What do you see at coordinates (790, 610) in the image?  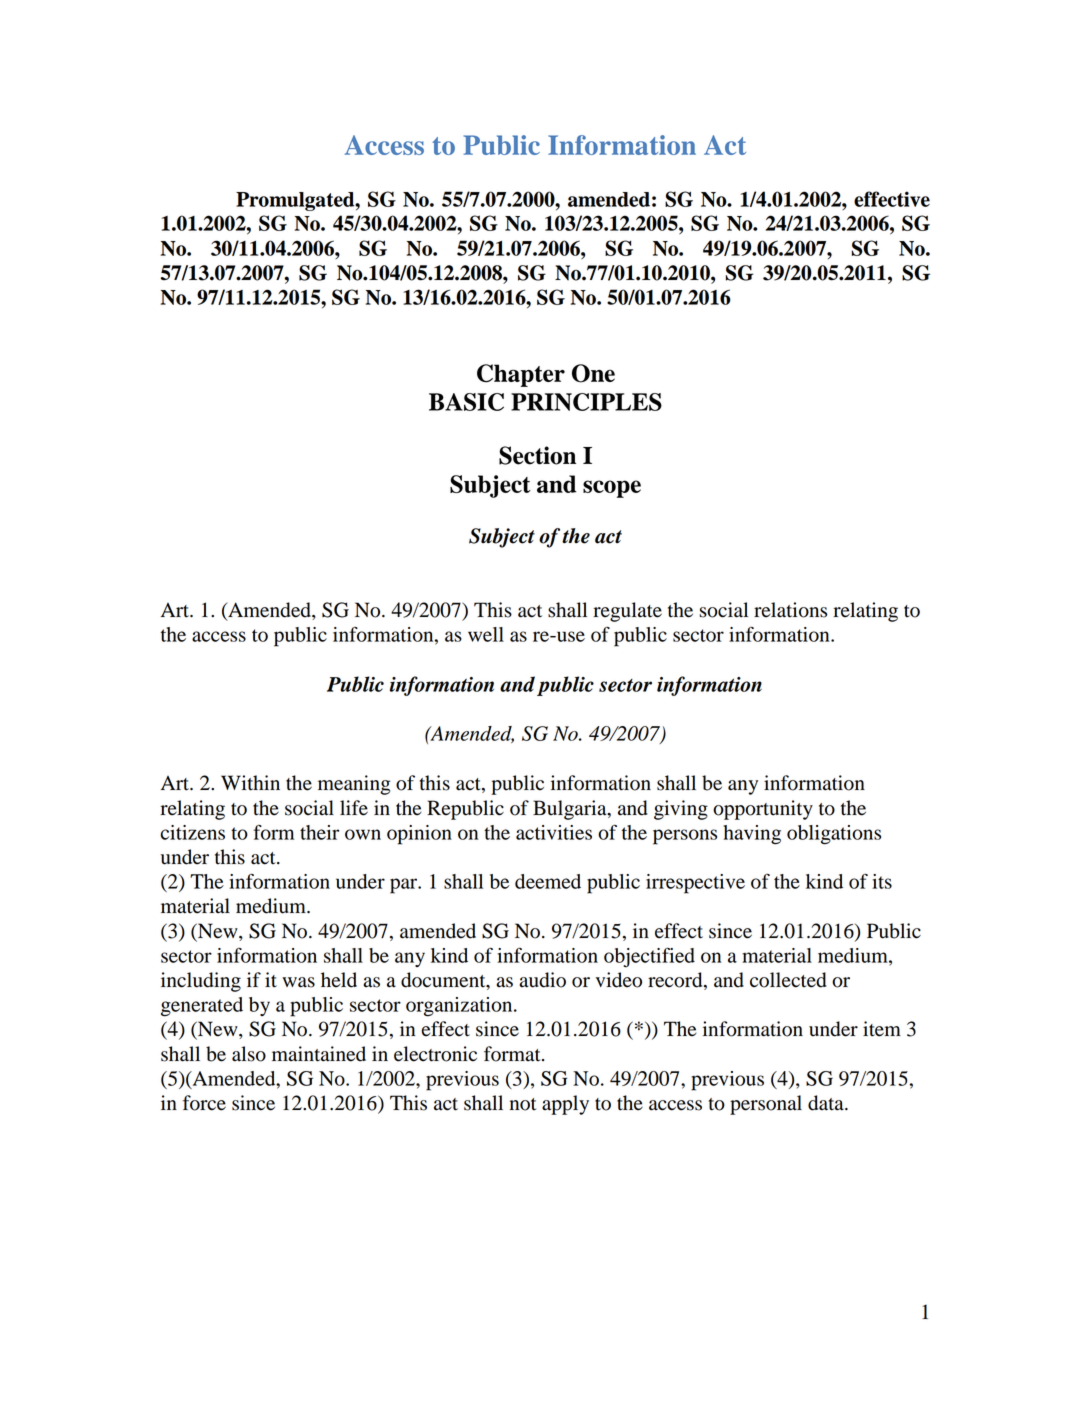 I see `relations` at bounding box center [790, 610].
